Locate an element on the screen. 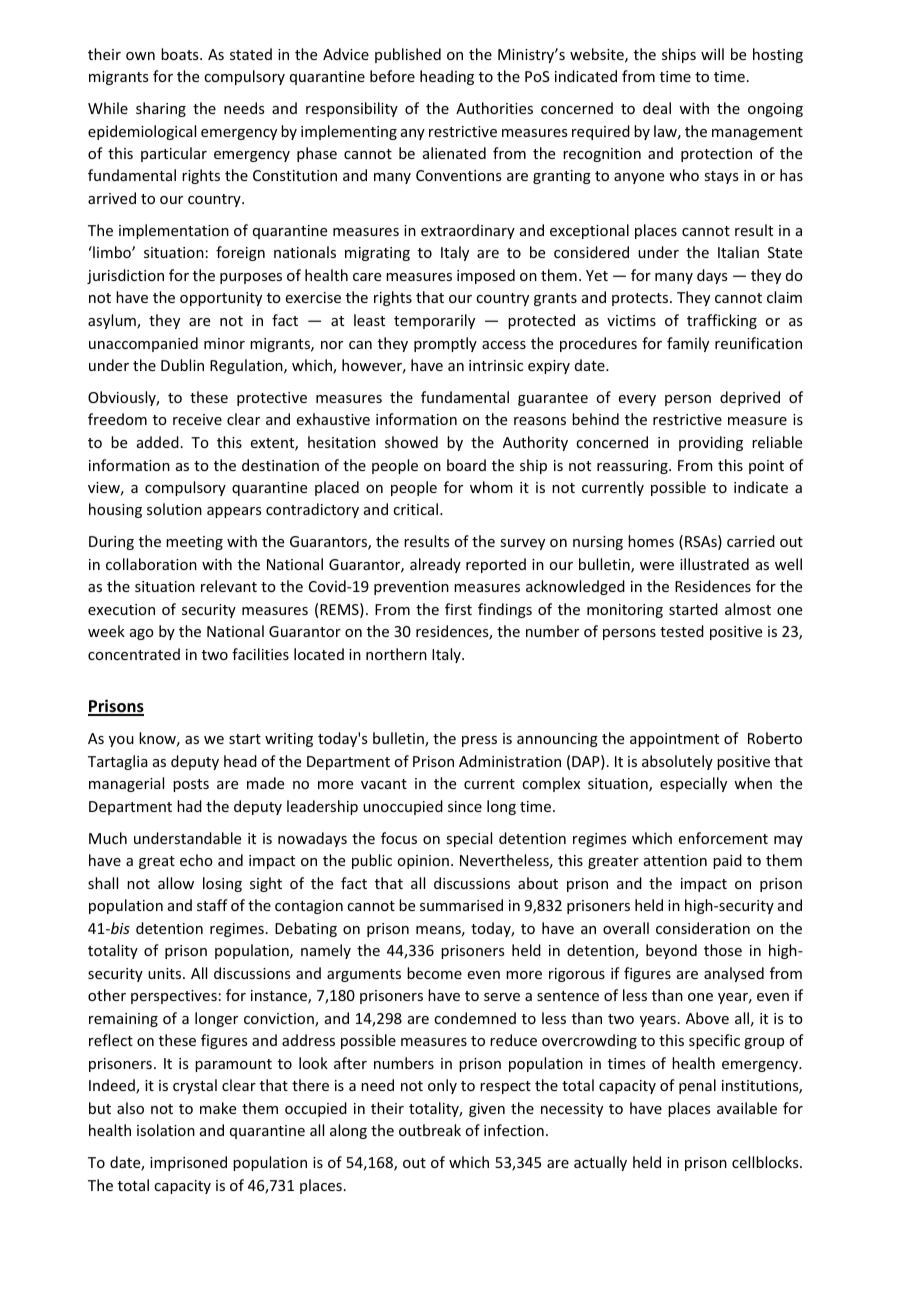 The image size is (924, 1308). family is located at coordinates (688, 344).
